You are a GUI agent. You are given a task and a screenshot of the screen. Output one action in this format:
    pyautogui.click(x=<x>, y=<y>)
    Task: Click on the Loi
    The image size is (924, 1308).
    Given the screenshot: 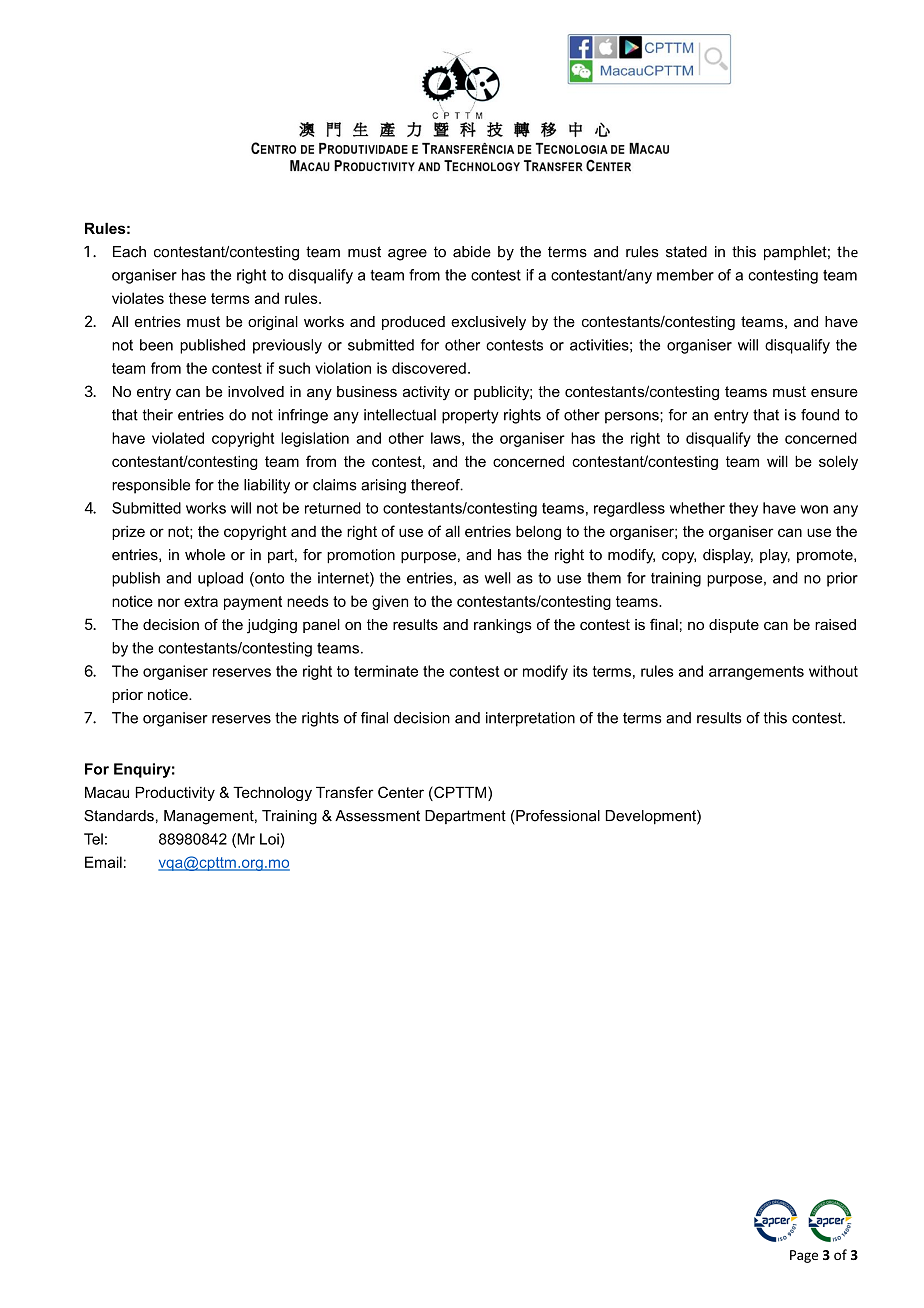 What is the action you would take?
    pyautogui.click(x=269, y=839)
